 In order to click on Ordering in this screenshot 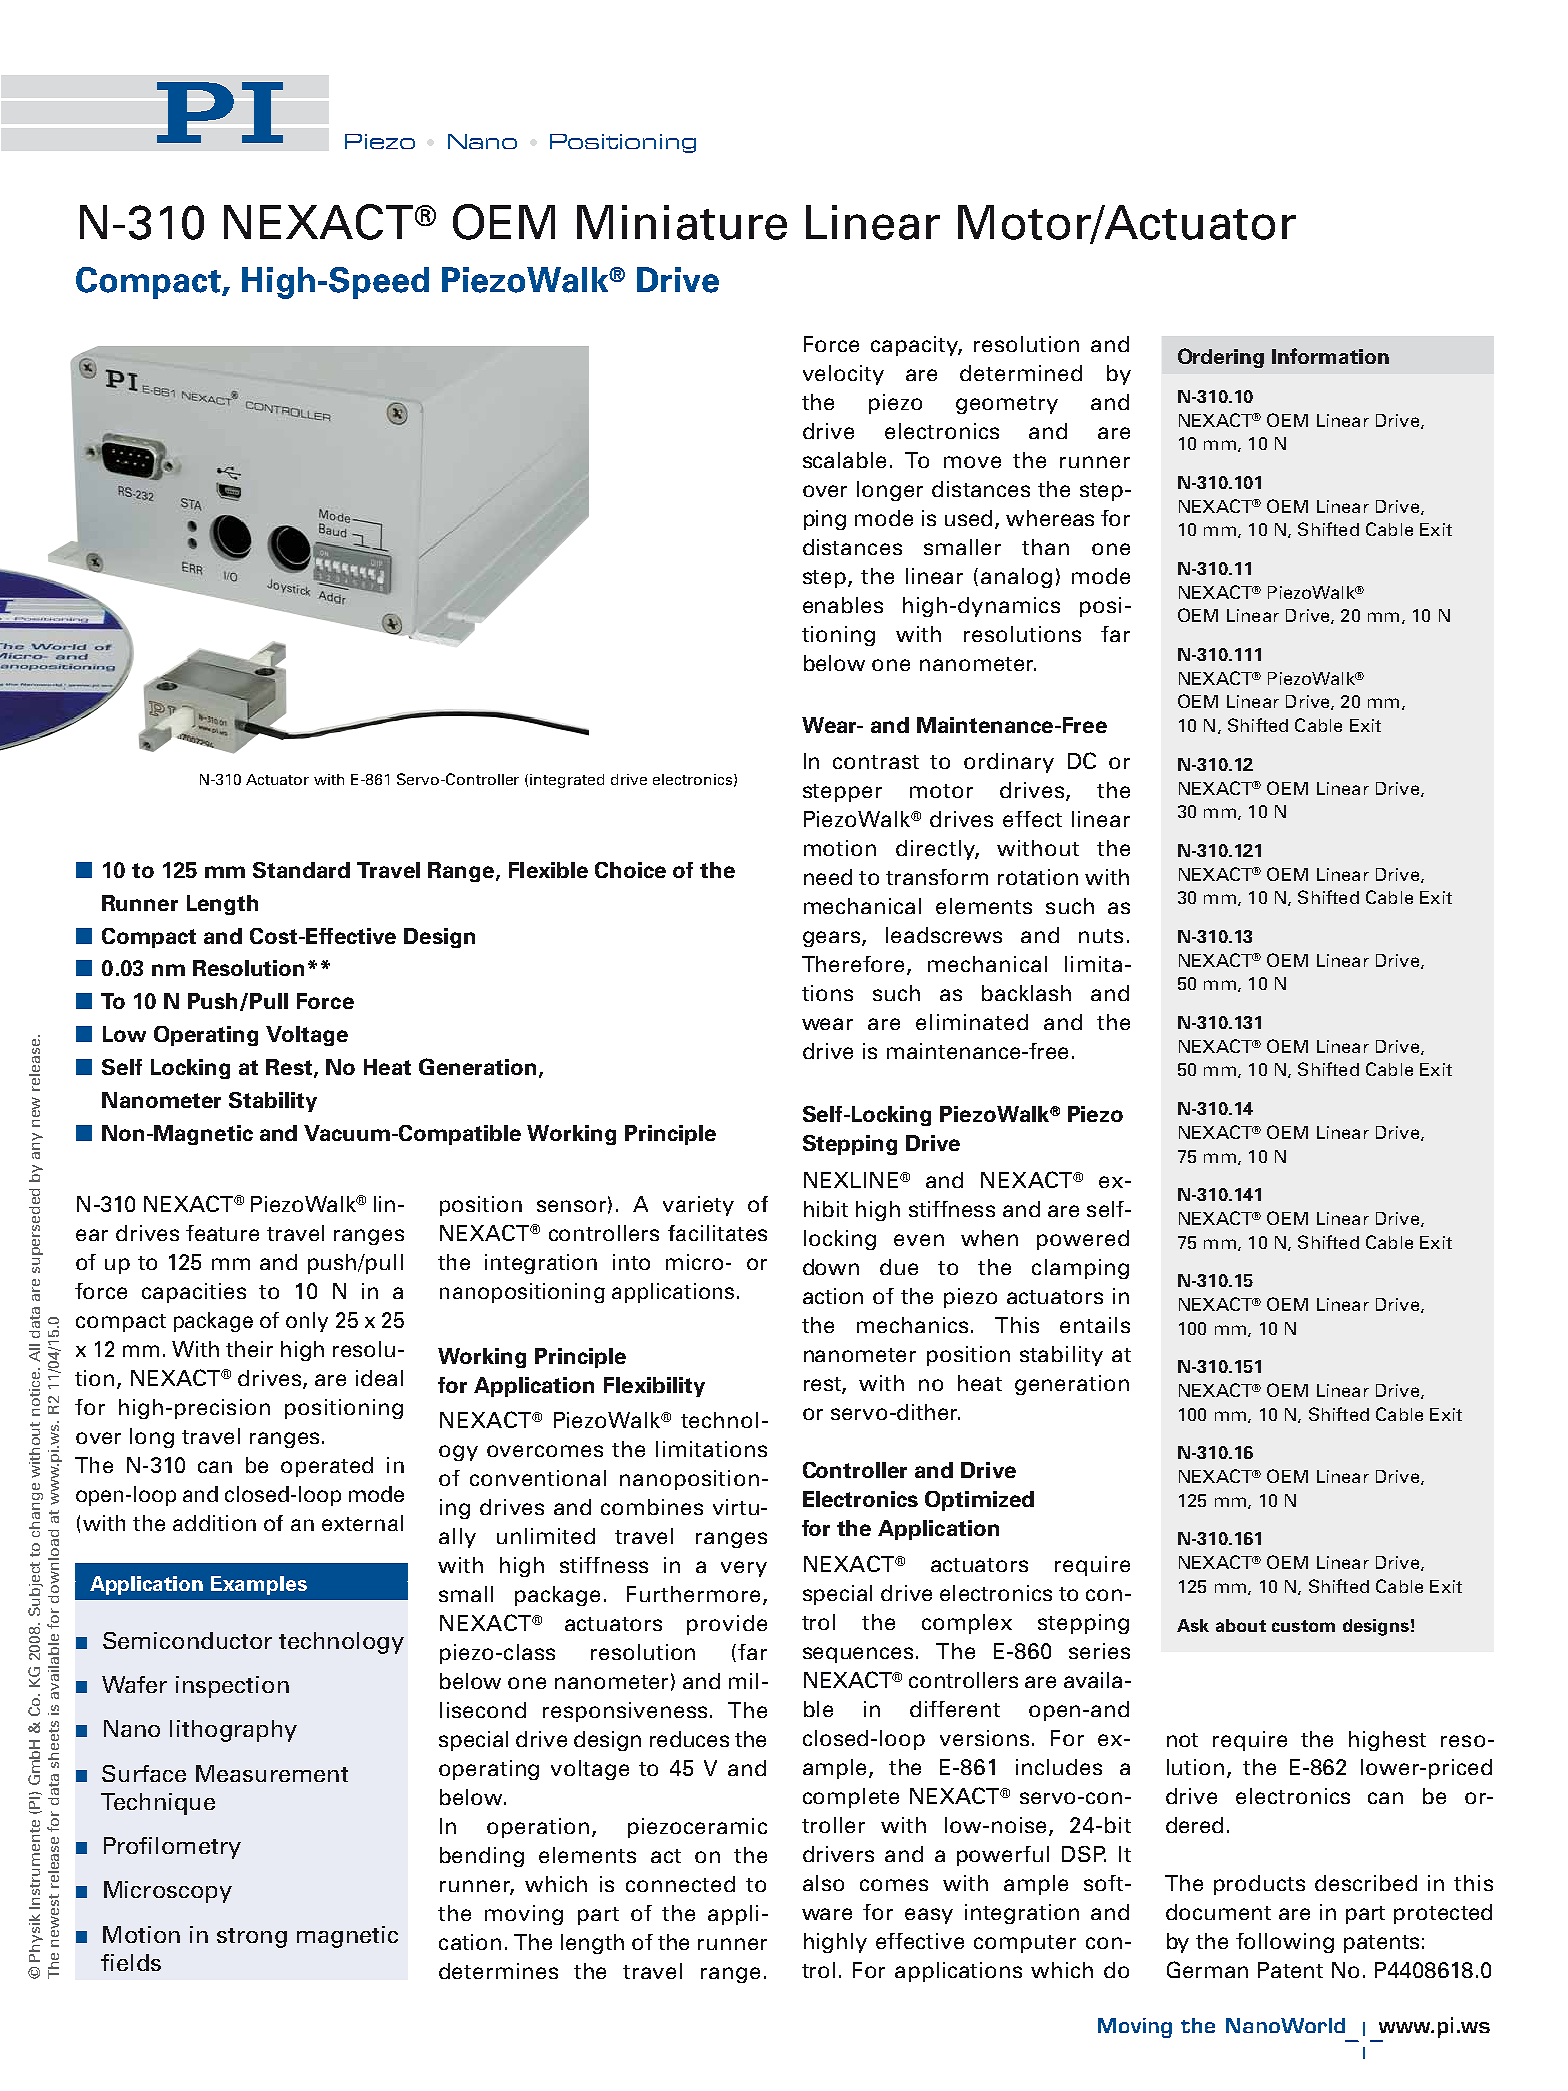, I will do `click(1221, 358)`.
